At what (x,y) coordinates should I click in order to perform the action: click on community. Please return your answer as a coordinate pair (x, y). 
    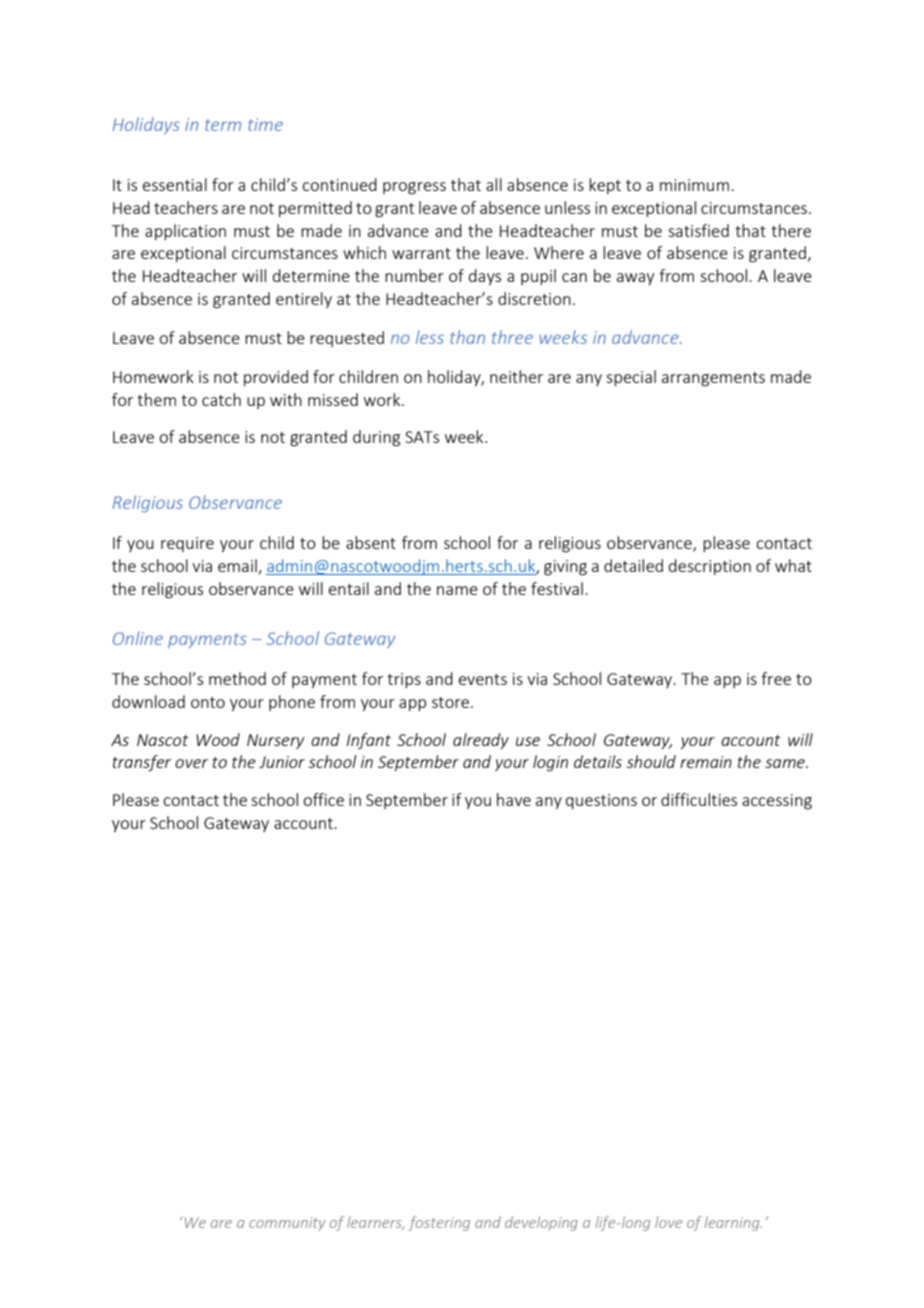
    Looking at the image, I should click on (287, 1224).
